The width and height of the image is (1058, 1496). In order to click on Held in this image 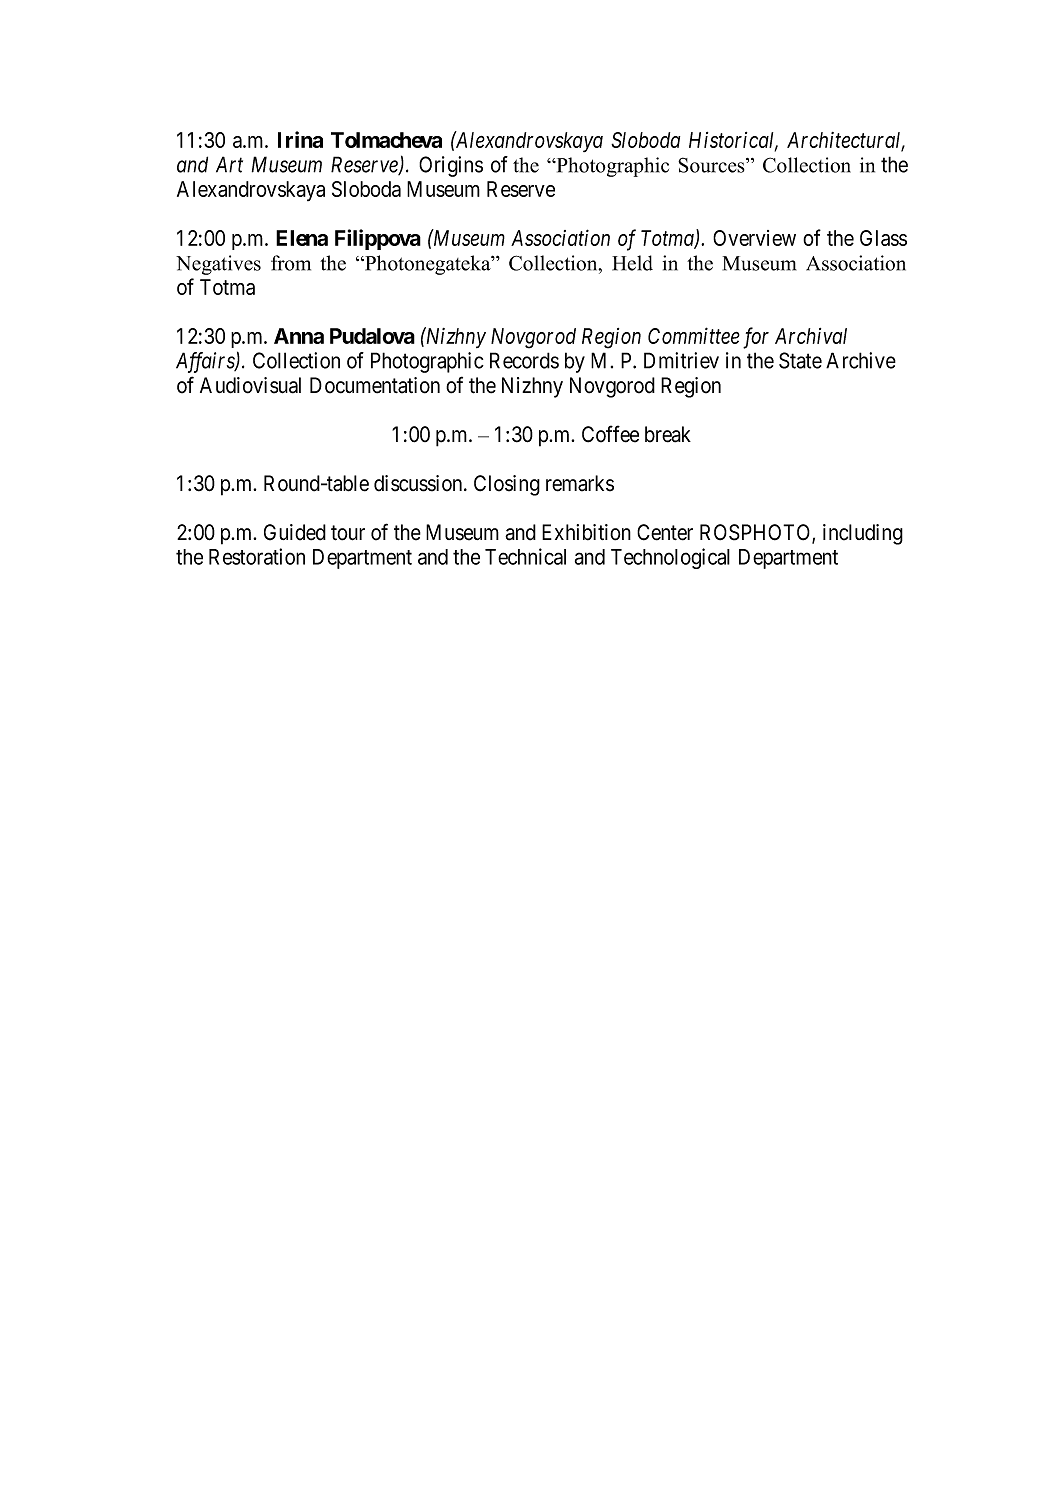, I will do `click(632, 263)`.
